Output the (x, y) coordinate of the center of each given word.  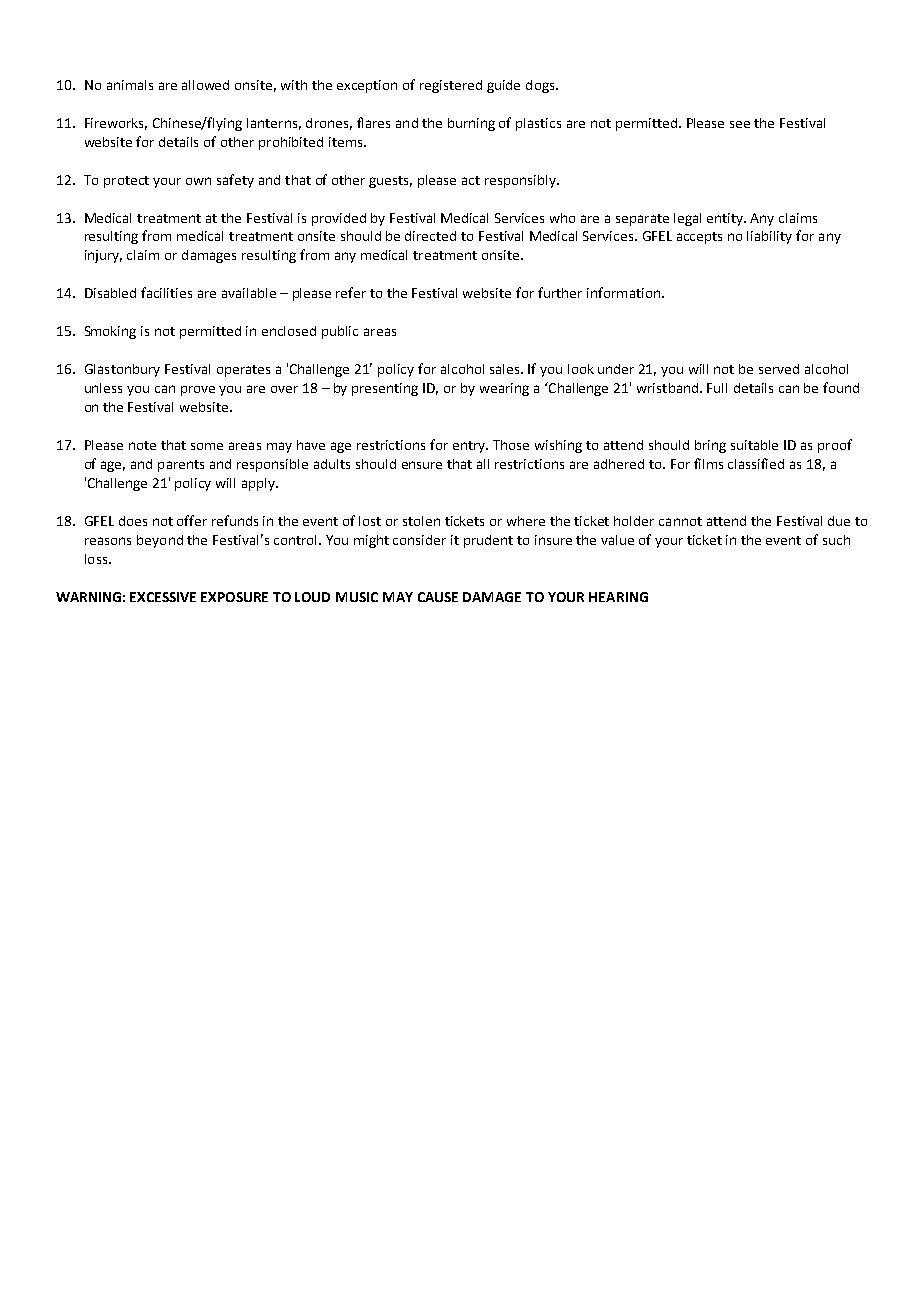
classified (756, 463)
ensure (422, 465)
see (740, 124)
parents (181, 466)
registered (451, 86)
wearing (504, 389)
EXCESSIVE (163, 597)
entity (726, 219)
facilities (166, 292)
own (198, 181)
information (625, 292)
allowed (205, 85)
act (471, 180)
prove (198, 391)
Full (717, 388)
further (560, 292)
